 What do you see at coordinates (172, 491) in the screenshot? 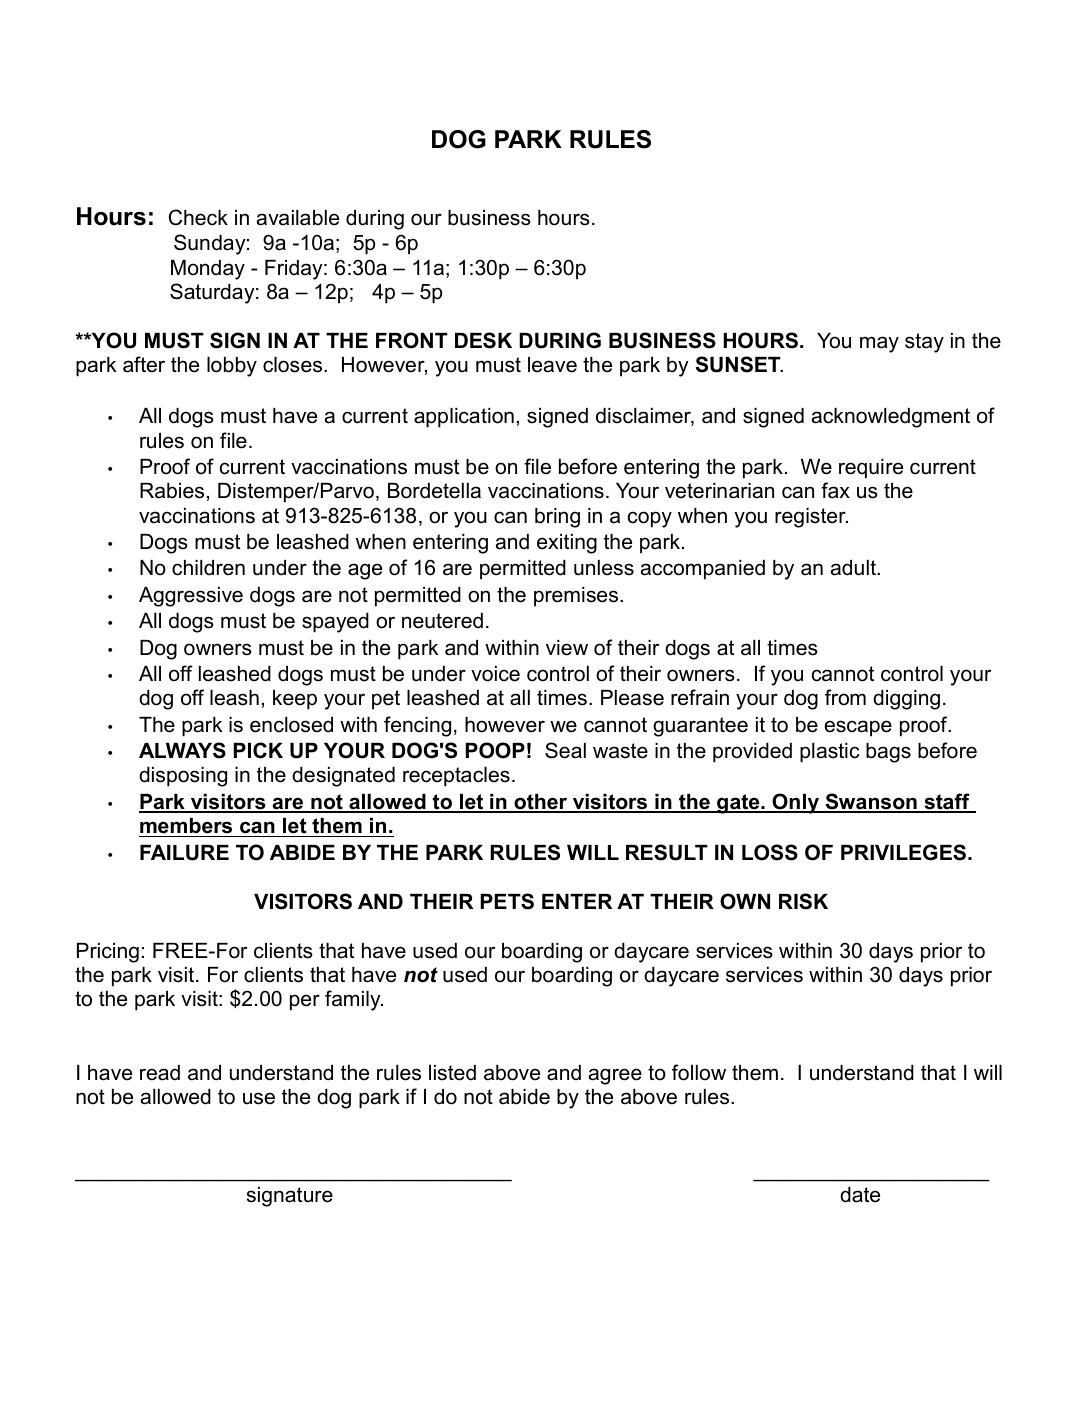
I see `Rabies` at bounding box center [172, 491].
